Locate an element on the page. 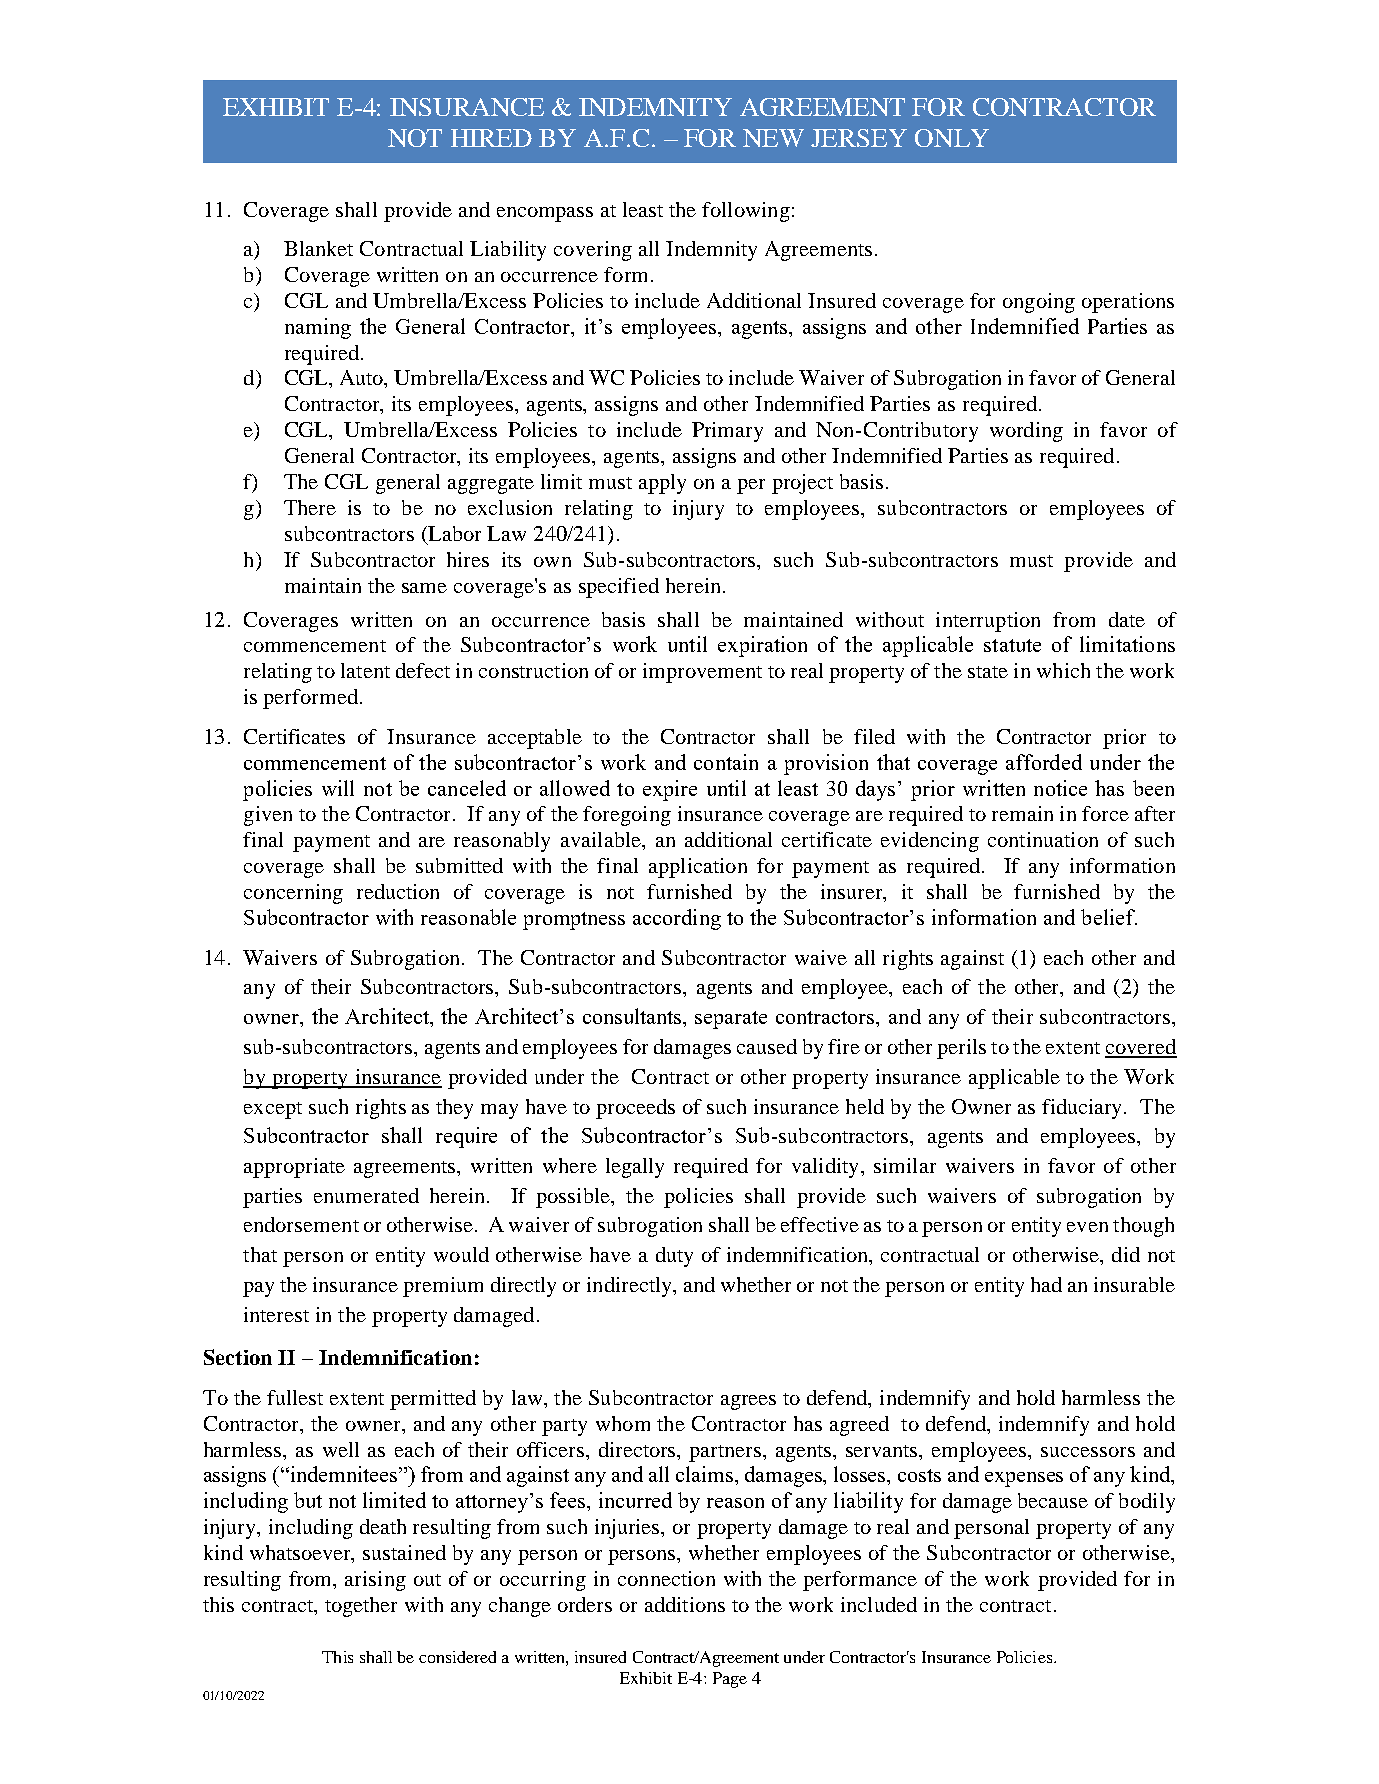 This page has width=1379, height=1784. following is located at coordinates (746, 212).
